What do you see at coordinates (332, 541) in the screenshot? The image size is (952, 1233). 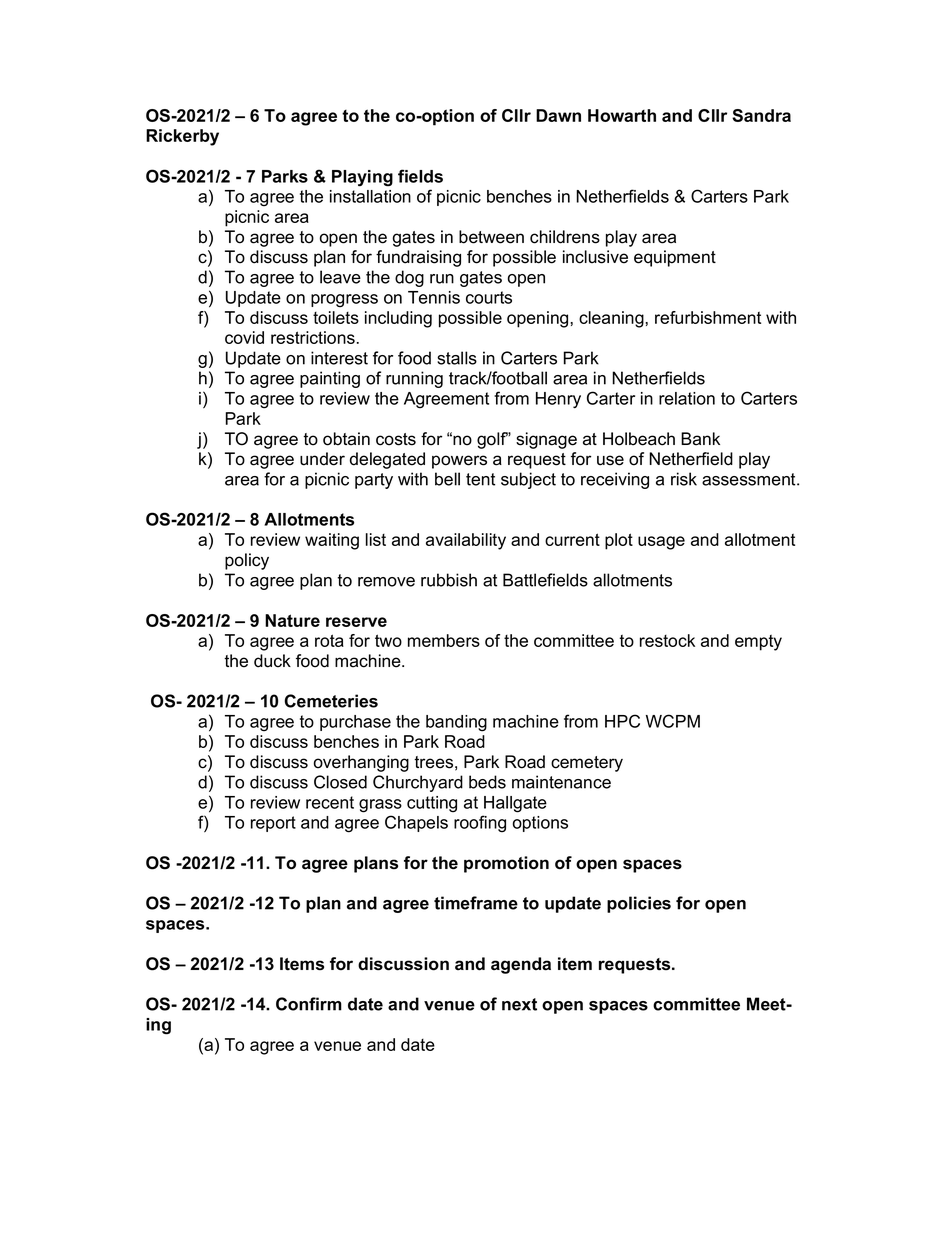 I see `waiting` at bounding box center [332, 541].
